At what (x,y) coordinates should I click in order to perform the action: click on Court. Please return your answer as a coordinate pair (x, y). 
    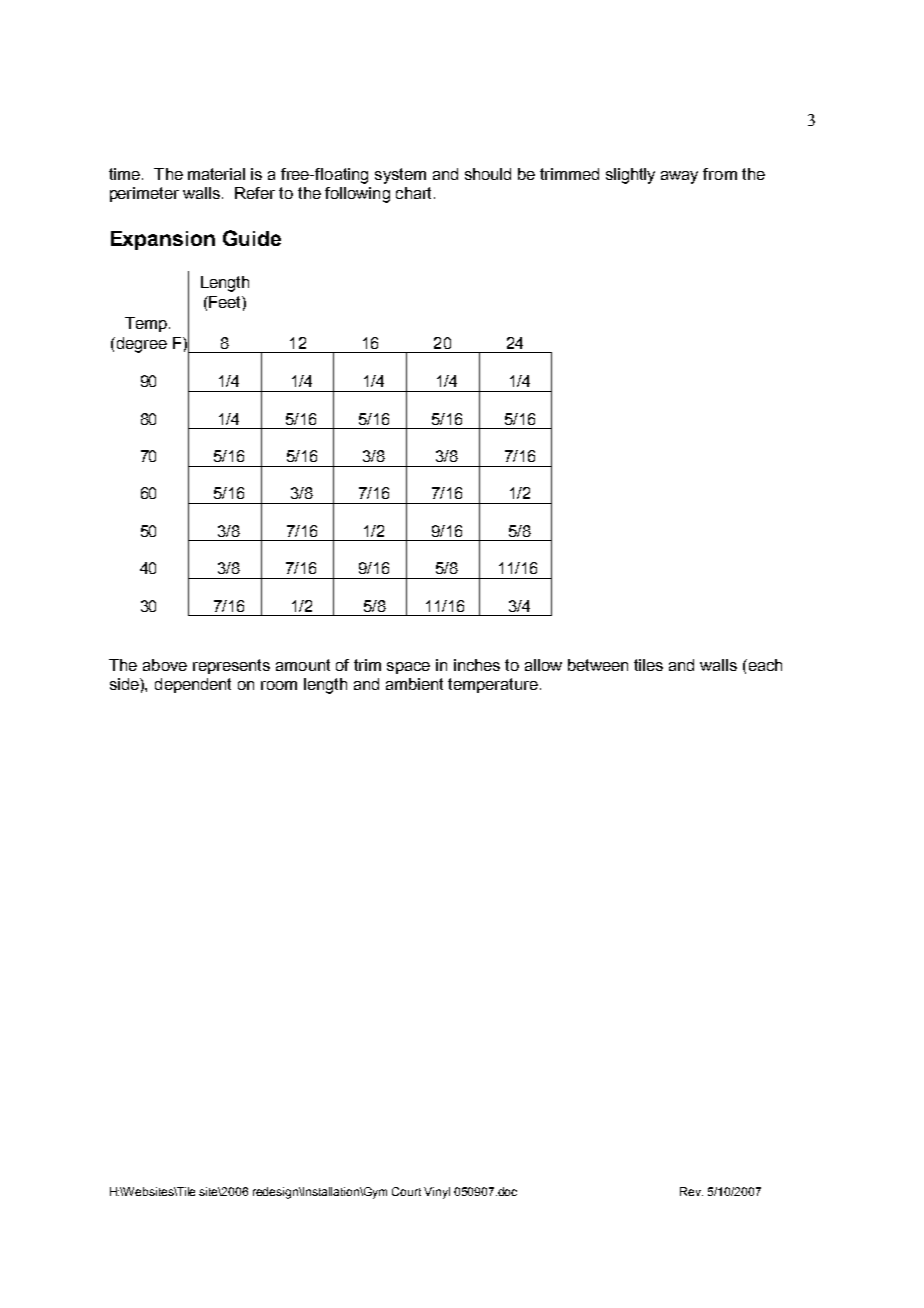
    Looking at the image, I should click on (406, 1191).
